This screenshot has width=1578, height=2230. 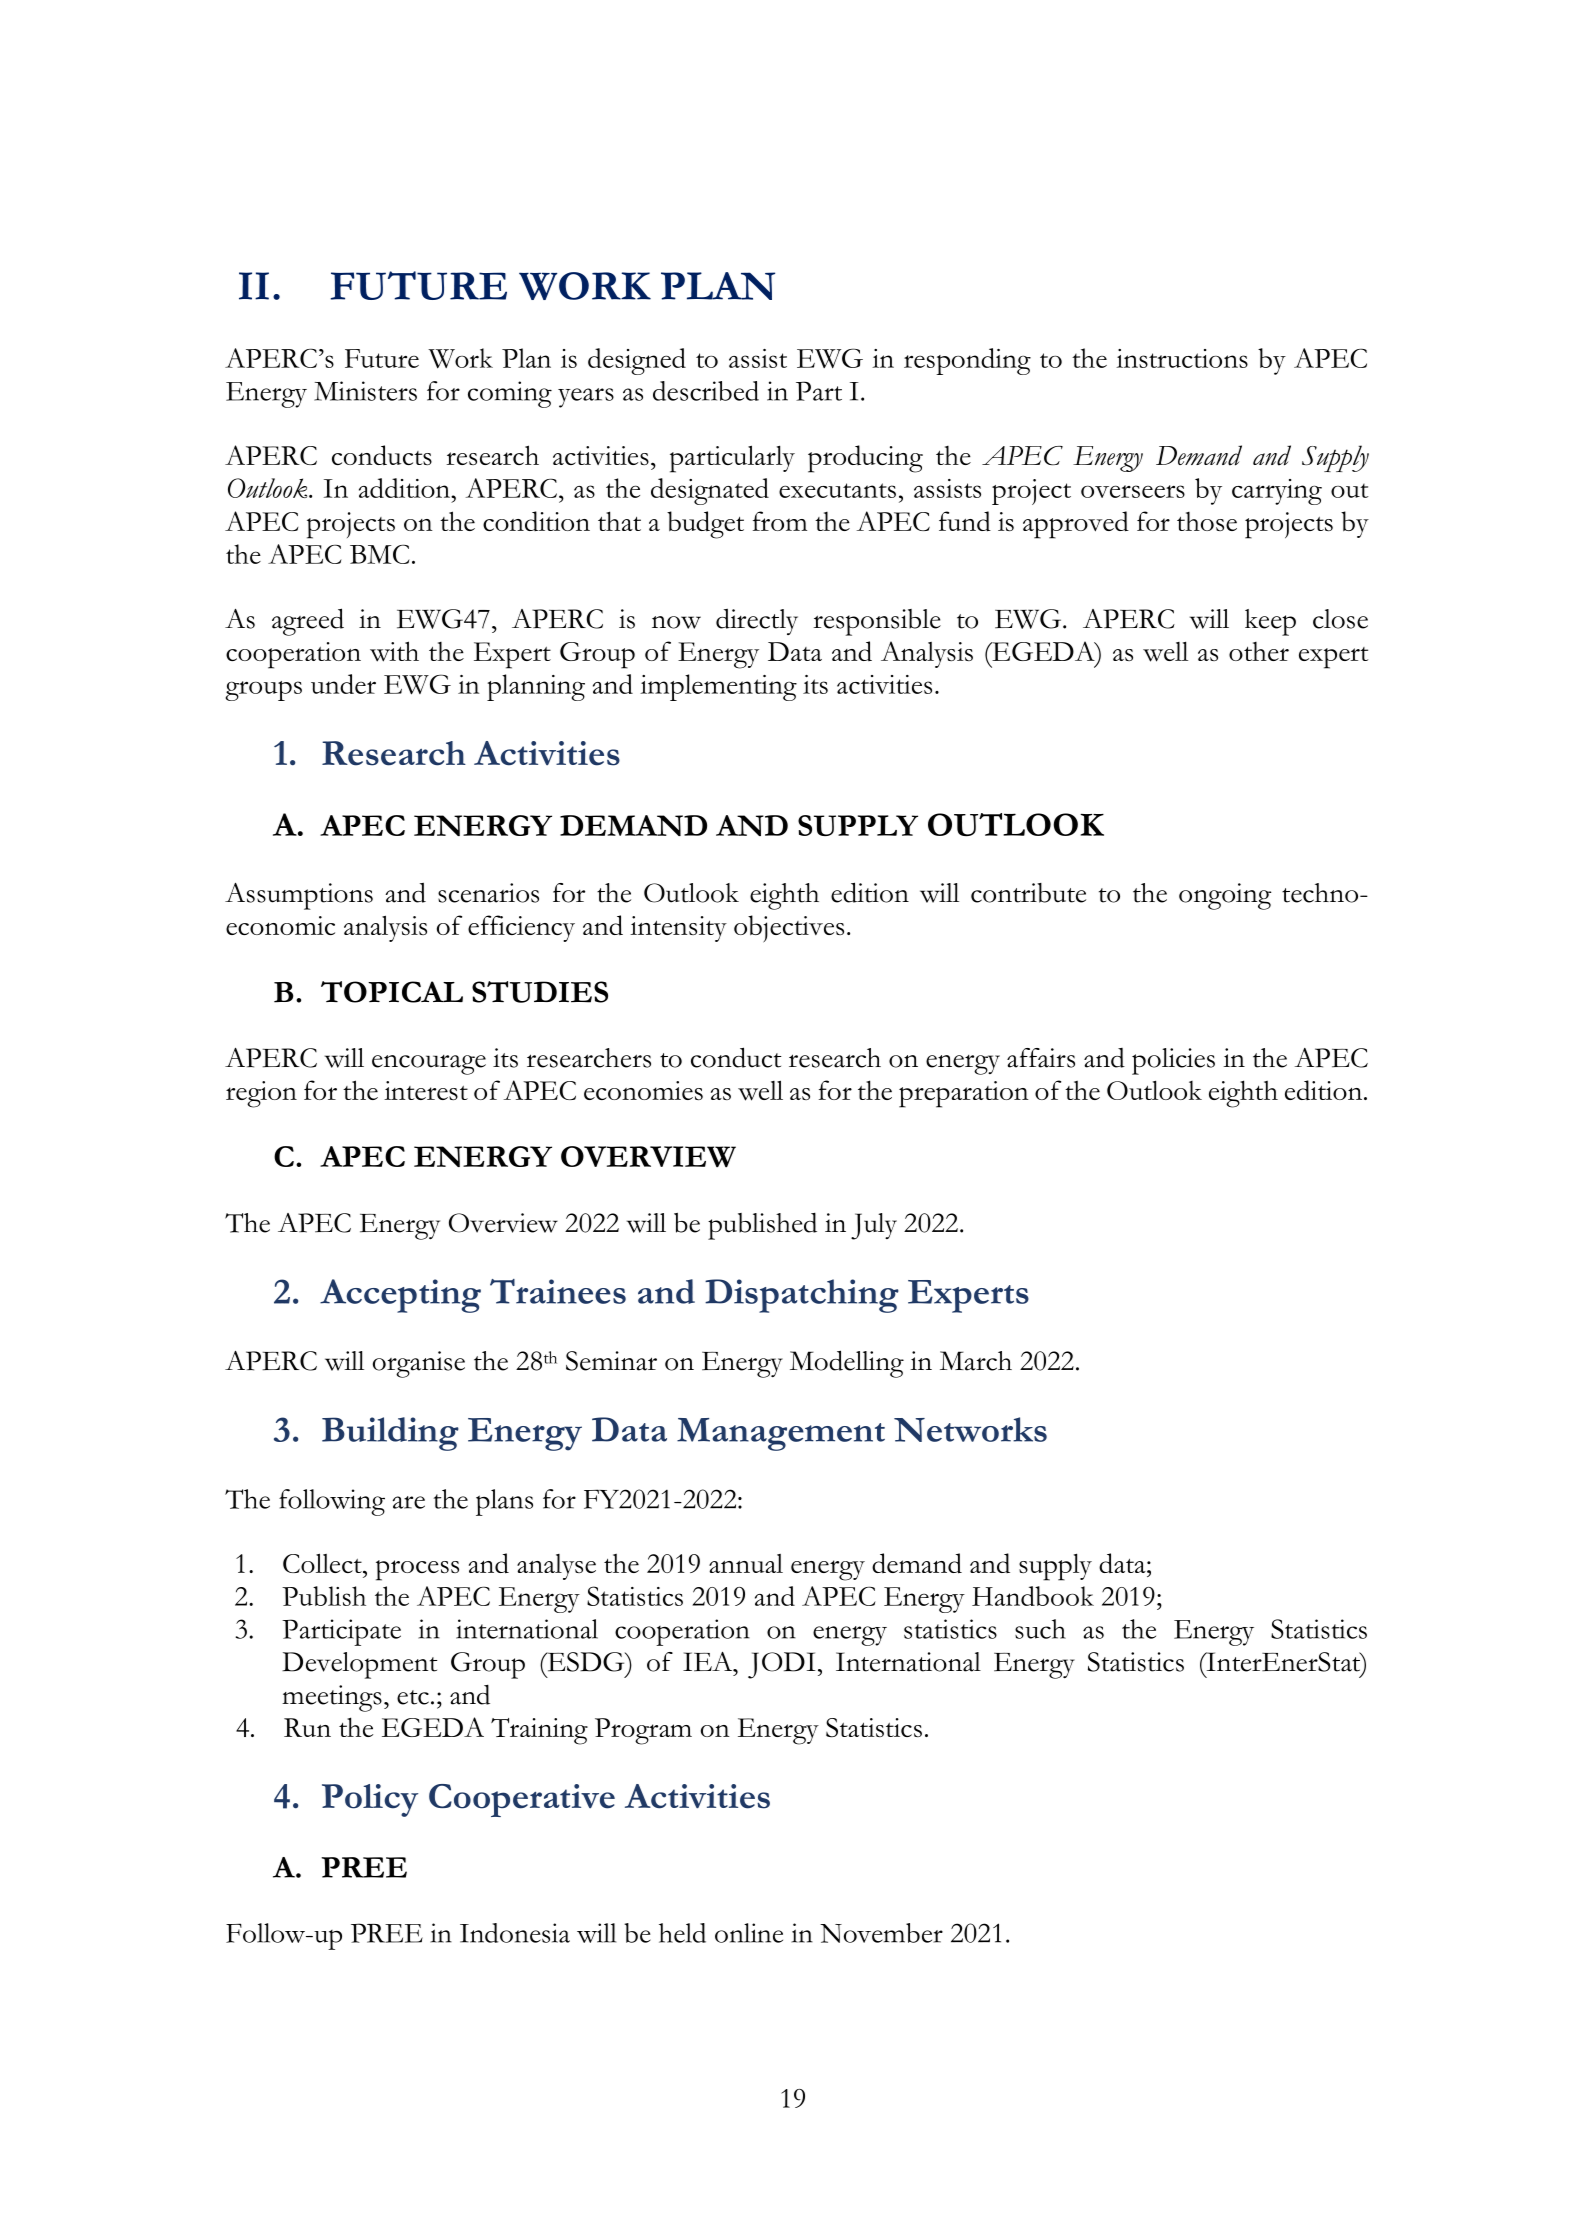 I want to click on described, so click(x=706, y=391).
